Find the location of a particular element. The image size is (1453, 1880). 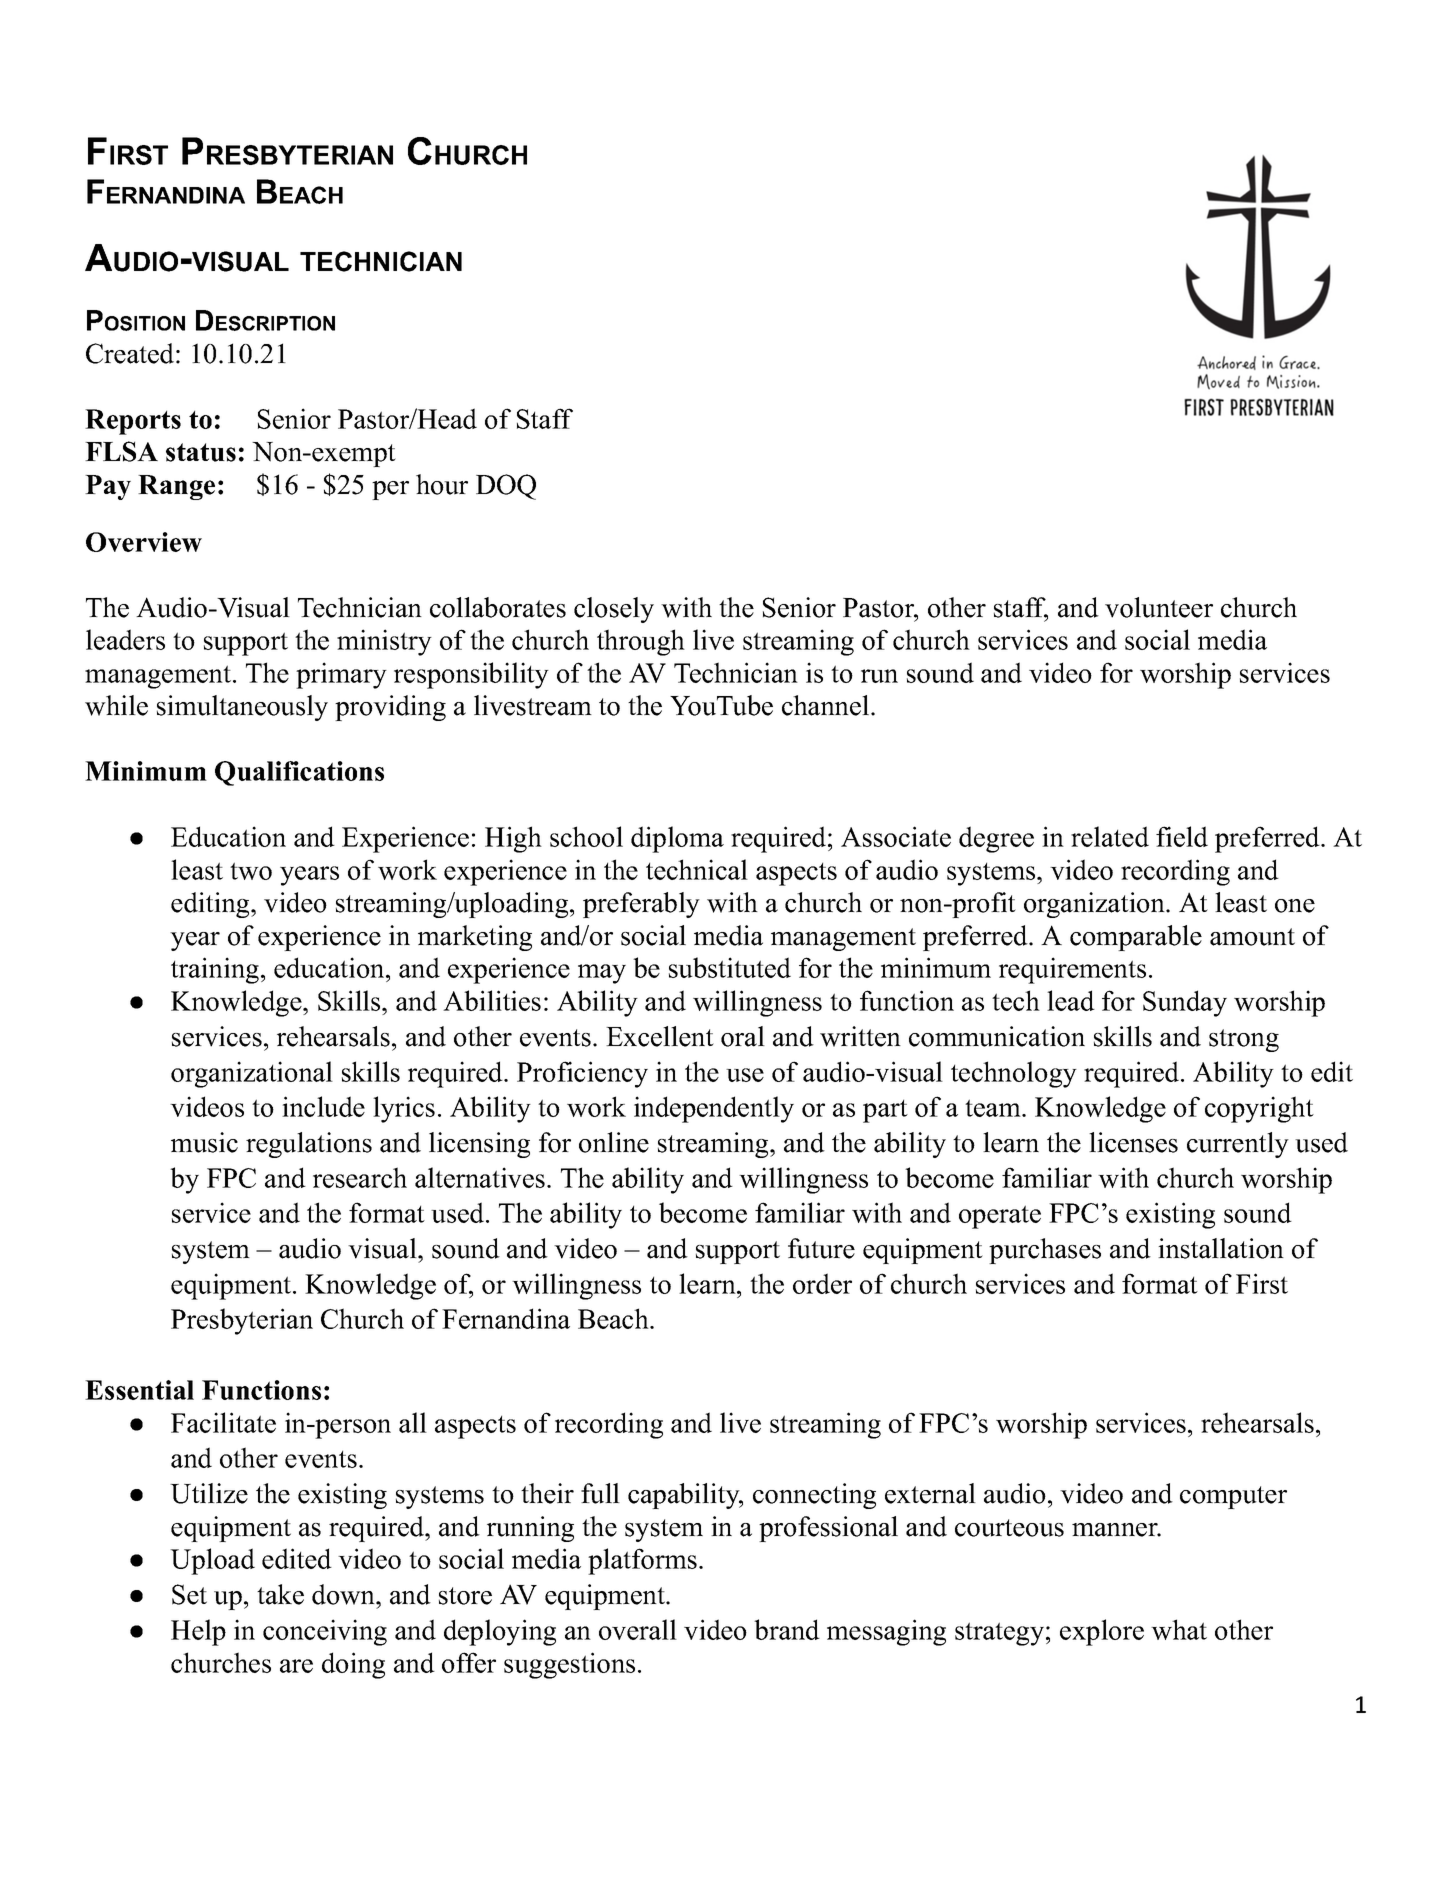

Facilitate is located at coordinates (223, 1422).
